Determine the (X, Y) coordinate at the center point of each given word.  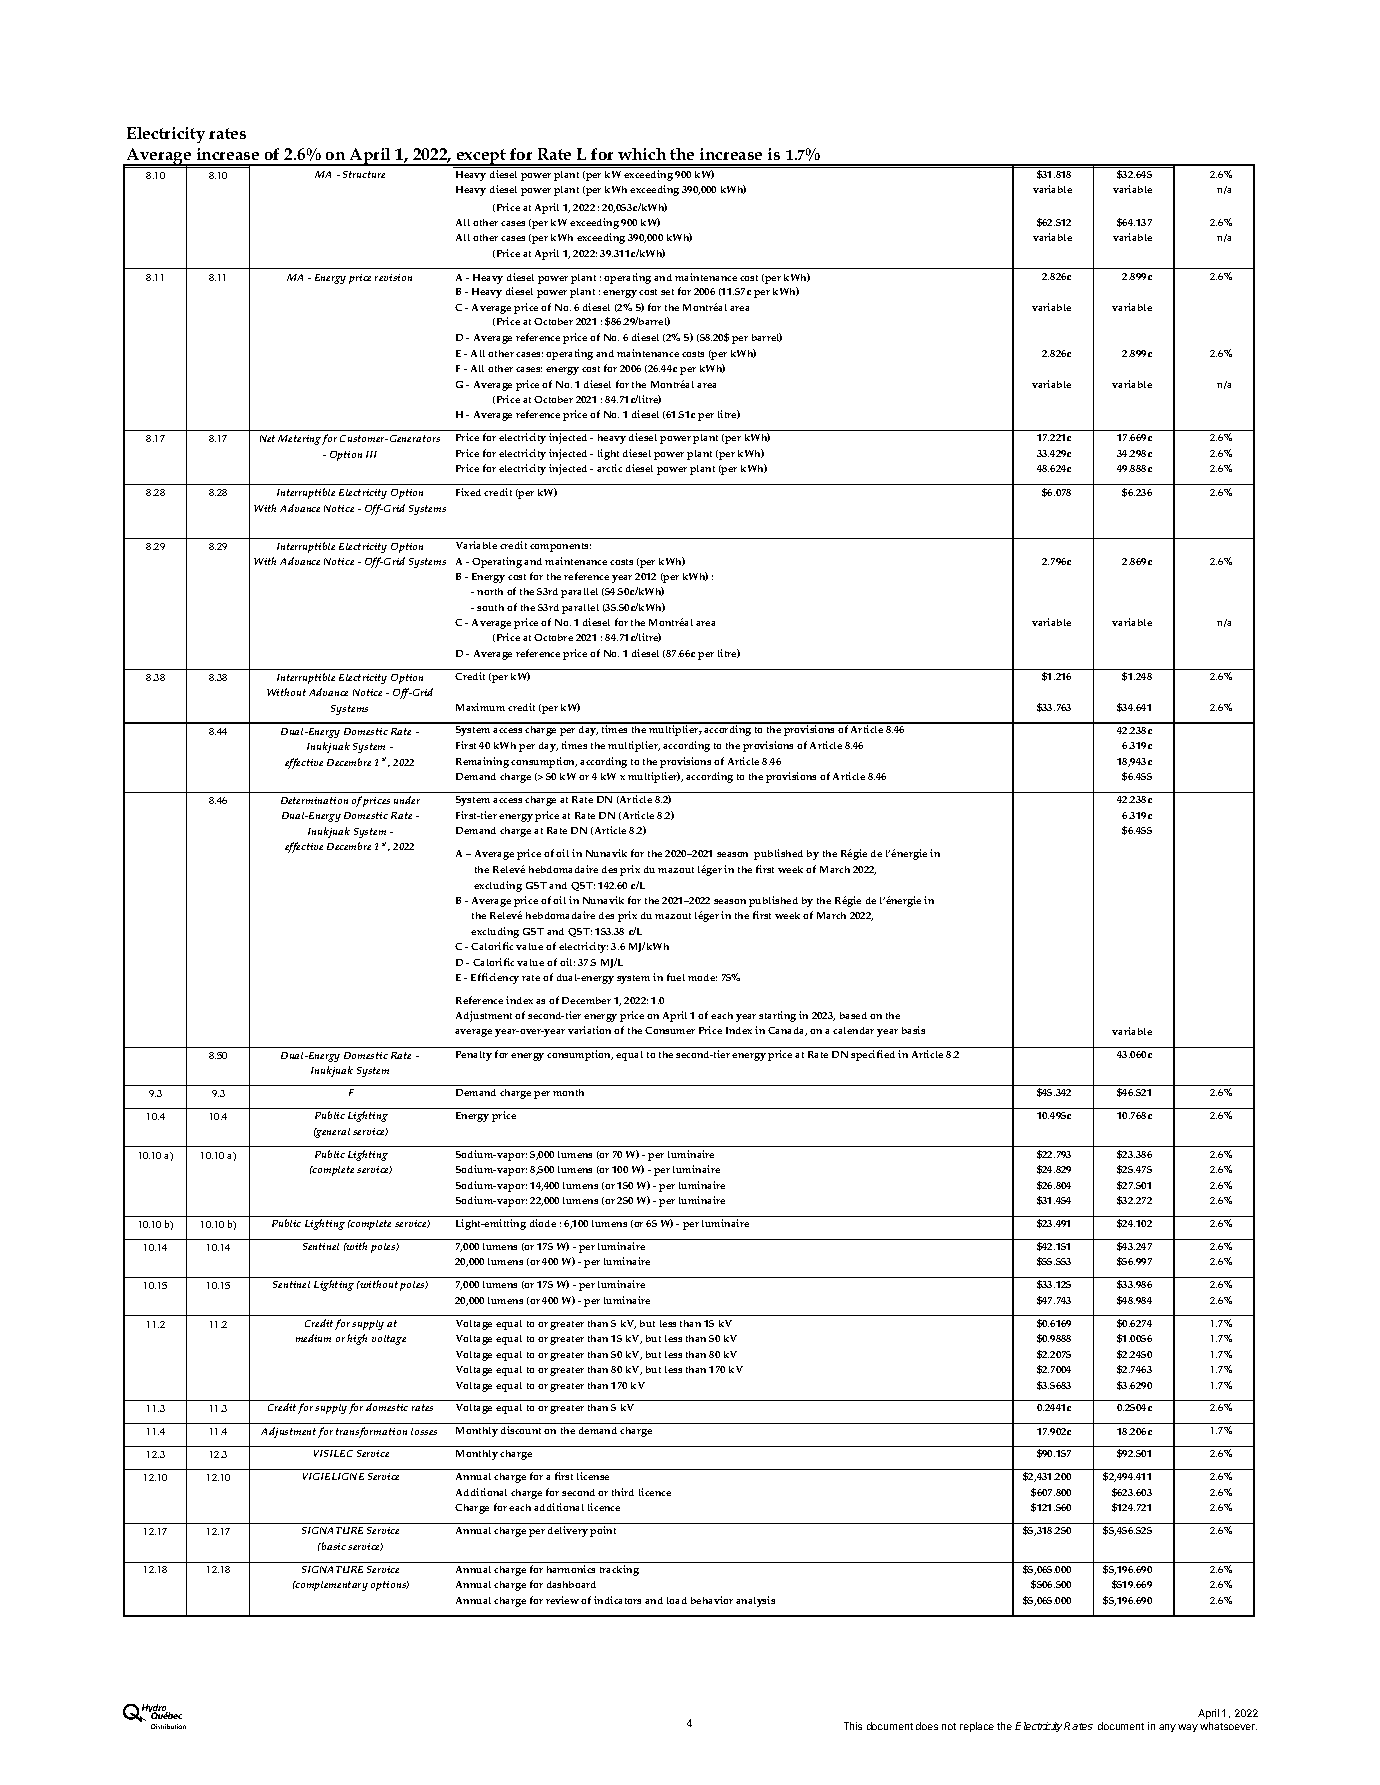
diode (543, 1223)
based (853, 1015)
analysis (755, 1601)
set (667, 292)
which (642, 154)
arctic (609, 468)
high (357, 1339)
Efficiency (495, 978)
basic (333, 1546)
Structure (364, 174)
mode (702, 977)
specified (873, 1055)
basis (913, 1030)
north (490, 591)
